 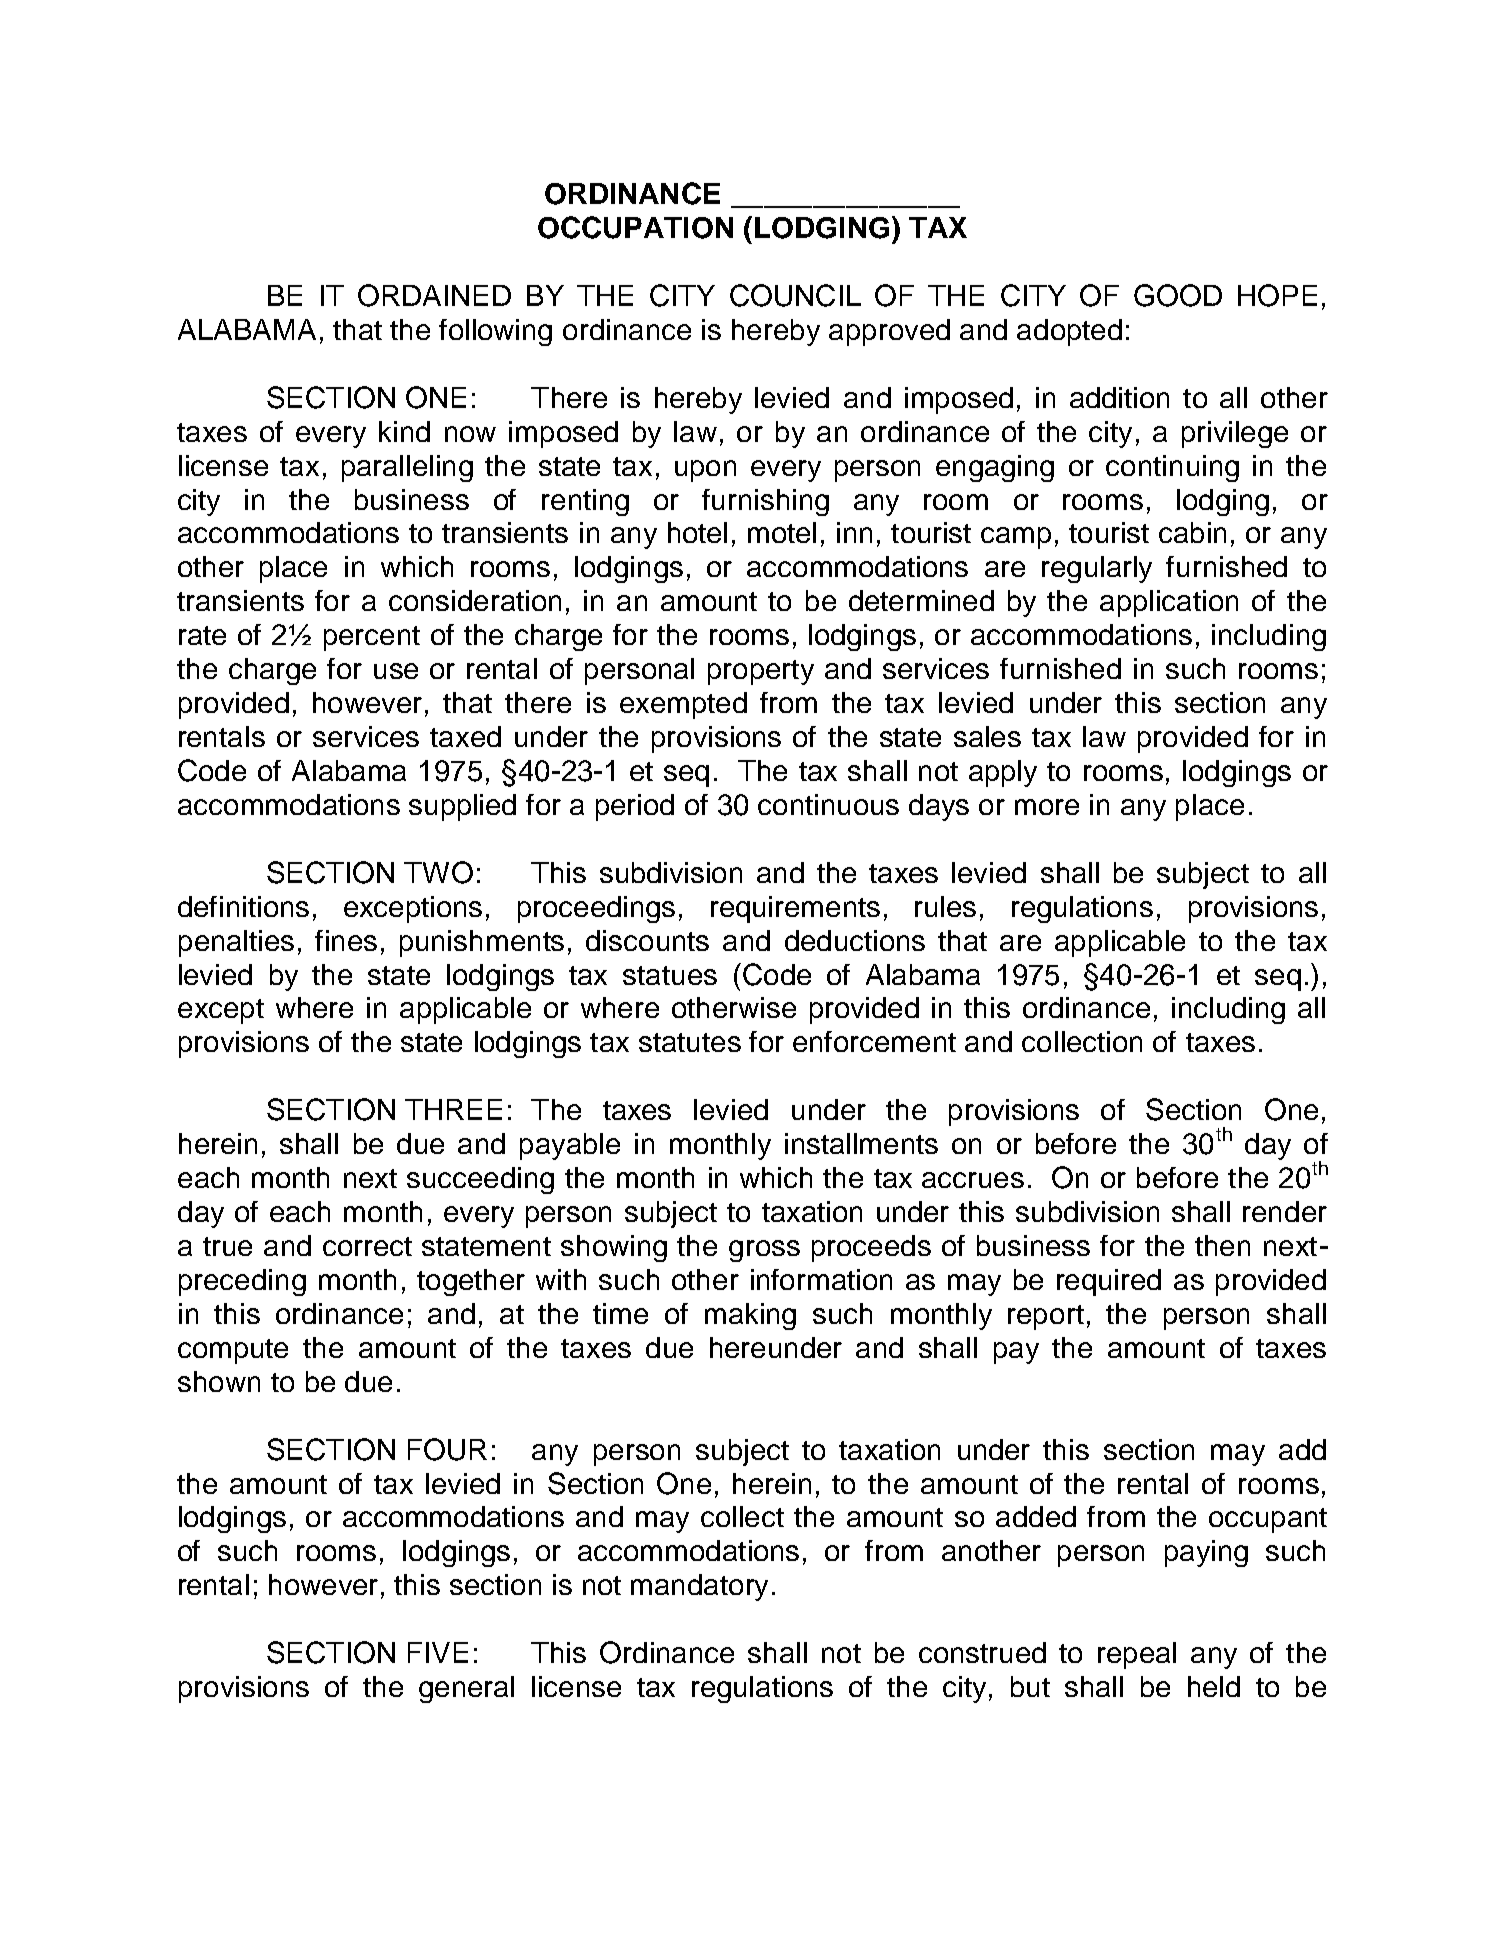 I want to click on COUNCIL, so click(x=795, y=295).
